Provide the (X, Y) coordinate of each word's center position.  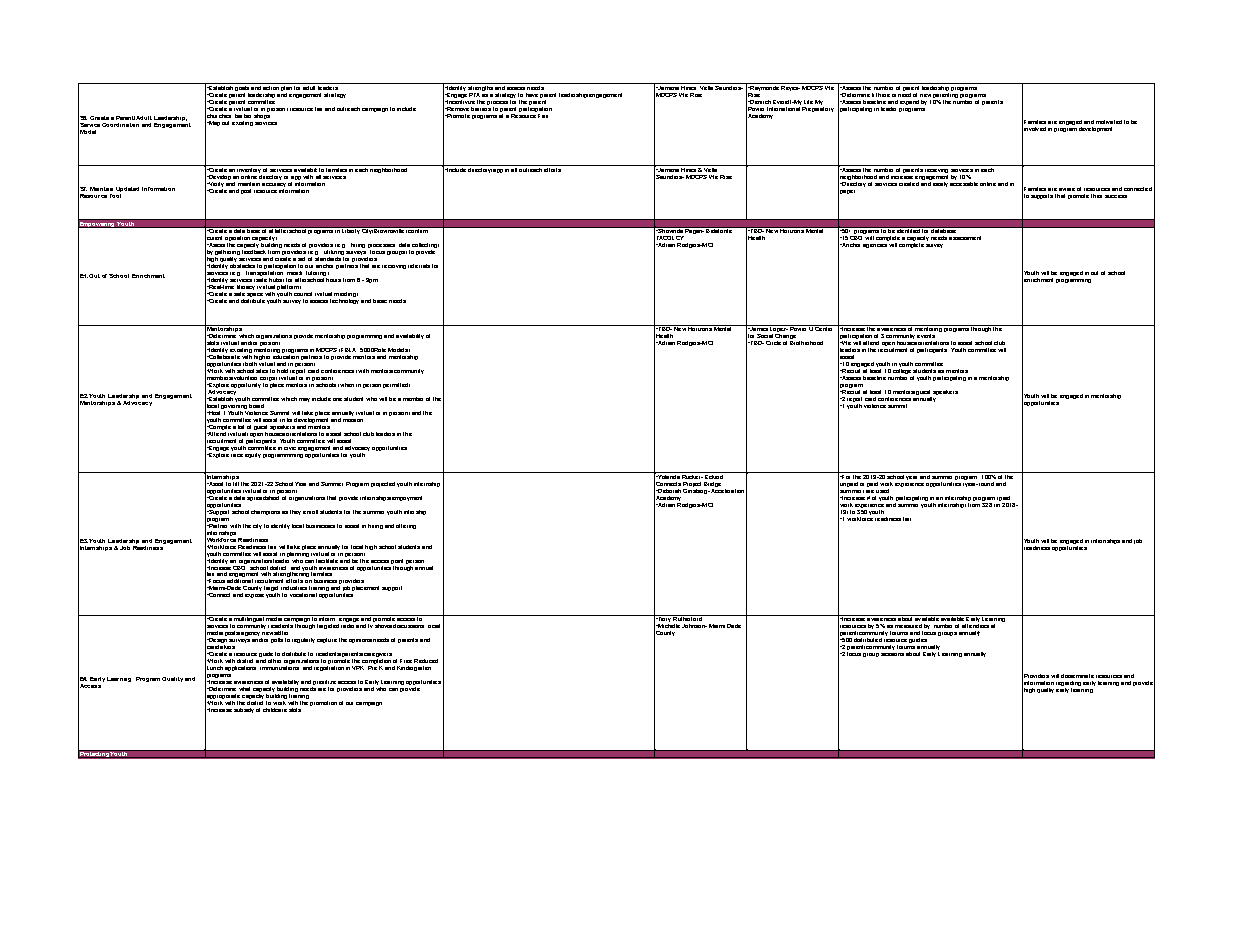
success (1116, 196)
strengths (481, 87)
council (303, 294)
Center (825, 328)
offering (406, 526)
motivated (1109, 122)
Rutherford (688, 618)
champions (265, 512)
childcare (275, 710)
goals (242, 87)
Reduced (426, 661)
